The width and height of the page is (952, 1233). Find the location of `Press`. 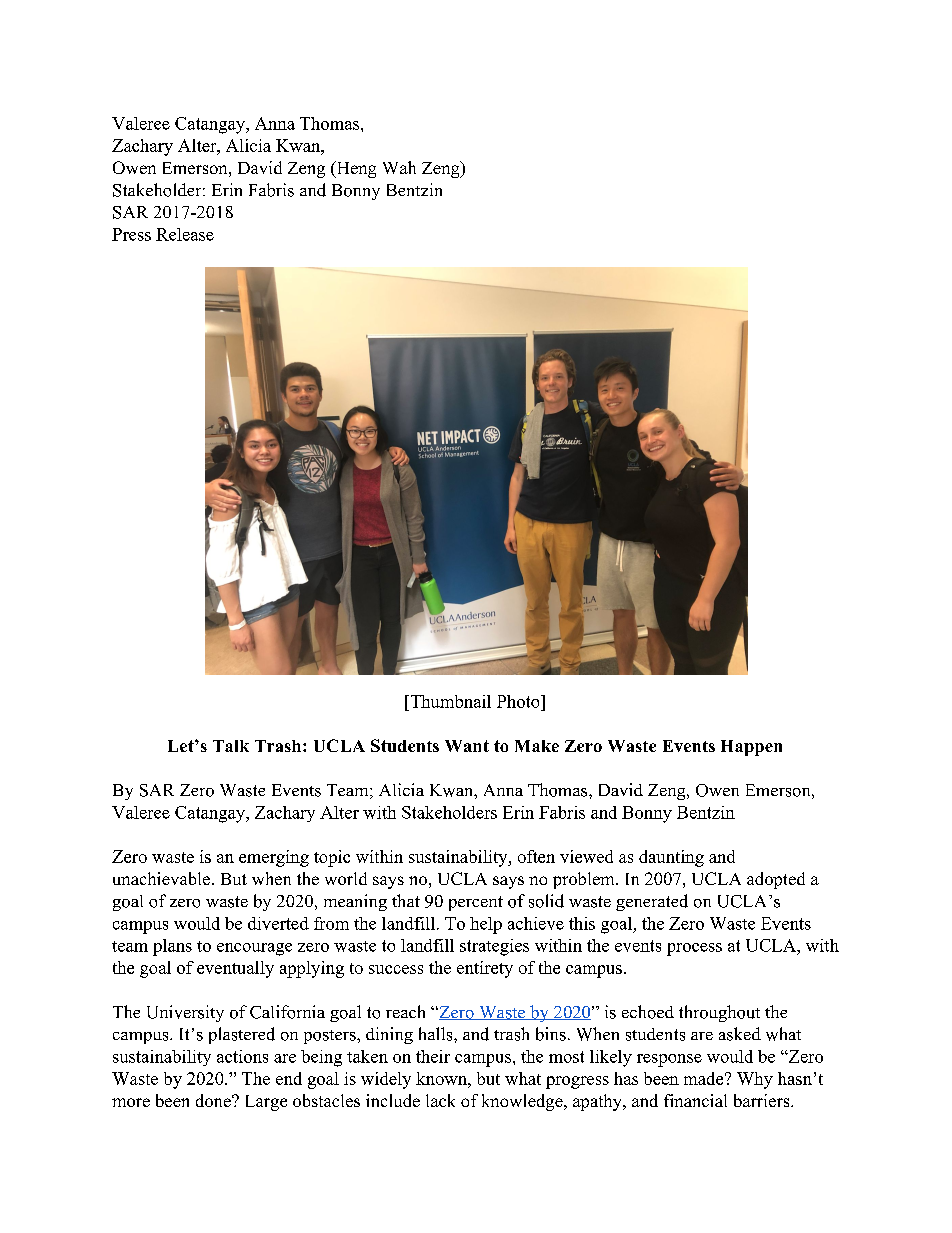

Press is located at coordinates (131, 234).
